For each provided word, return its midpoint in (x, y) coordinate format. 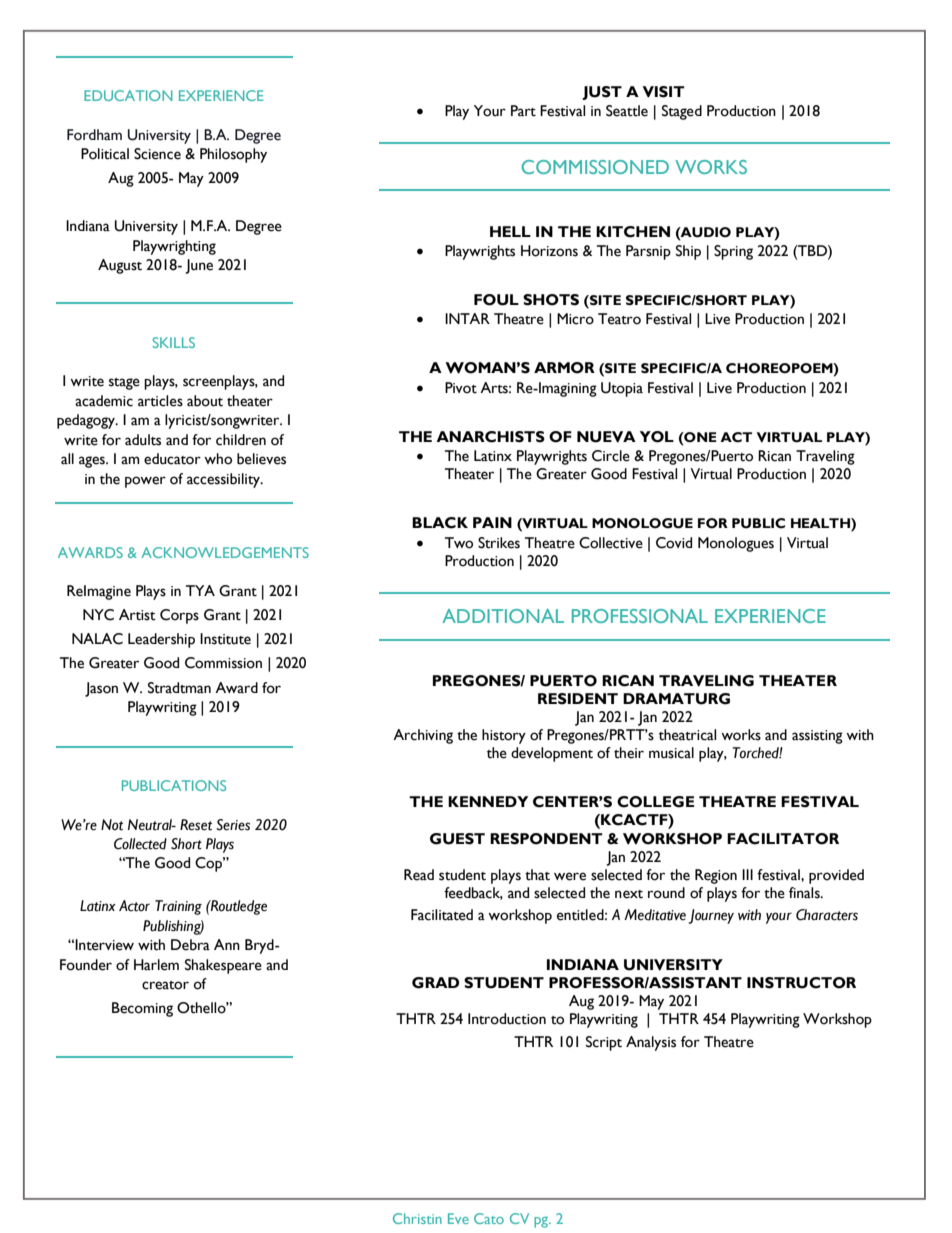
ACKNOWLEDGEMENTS (225, 552)
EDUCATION (128, 95)
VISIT (664, 92)
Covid (674, 543)
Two (459, 543)
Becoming (142, 1009)
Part (523, 111)
